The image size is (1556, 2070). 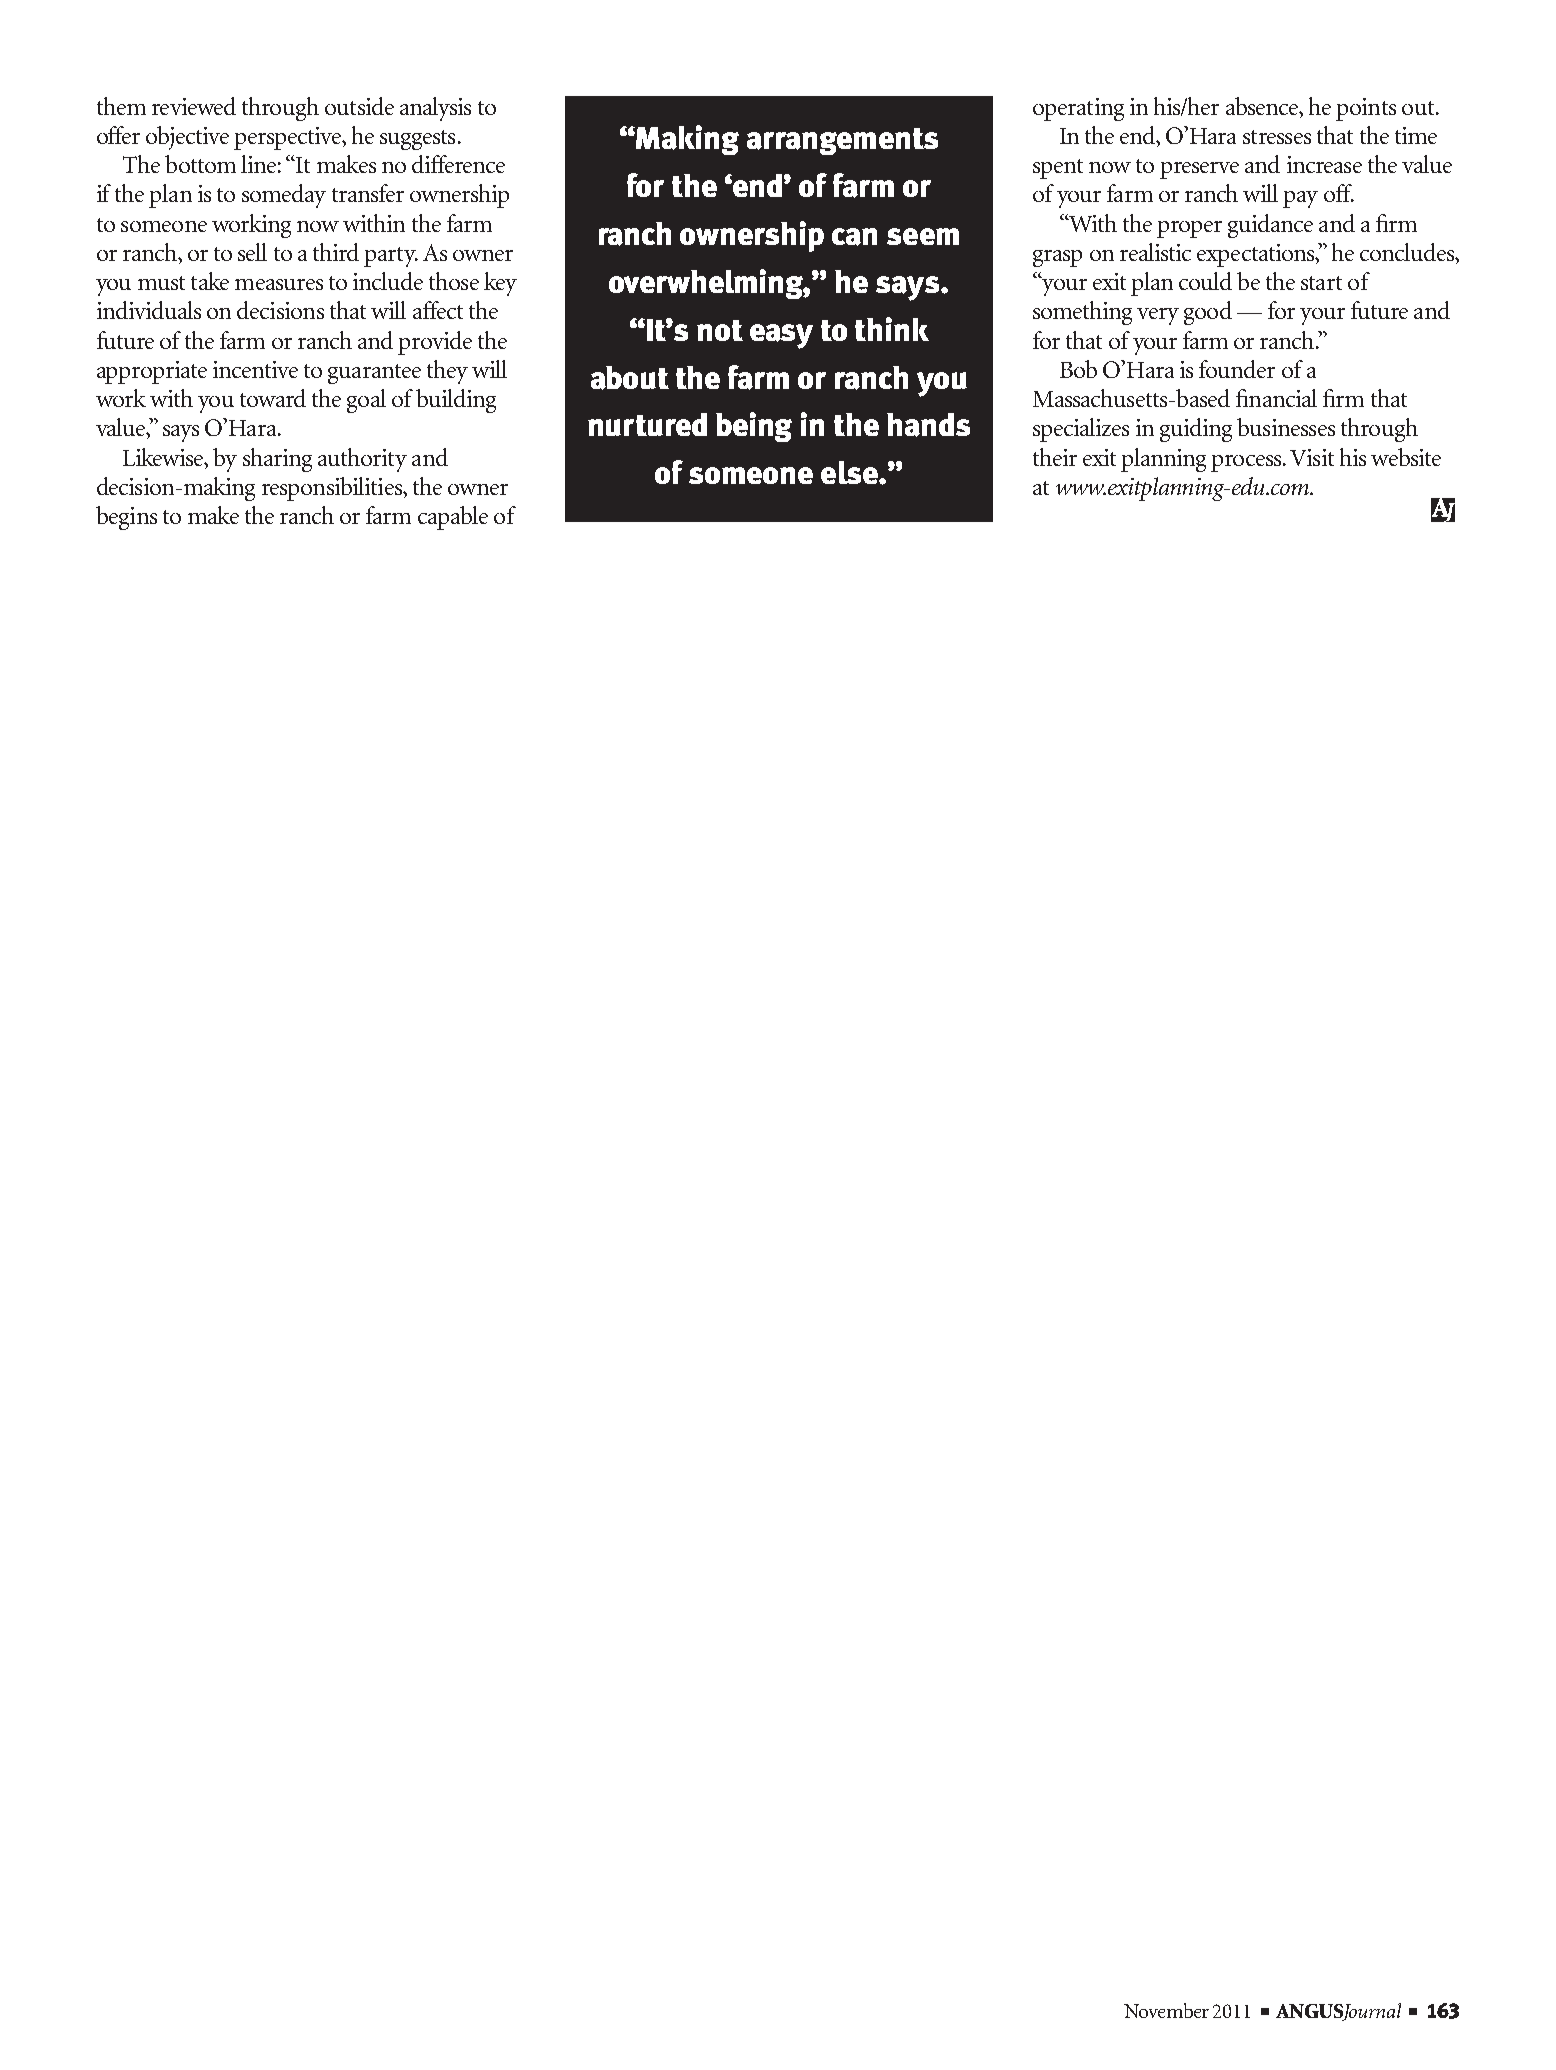 I want to click on perspective, so click(x=289, y=138).
